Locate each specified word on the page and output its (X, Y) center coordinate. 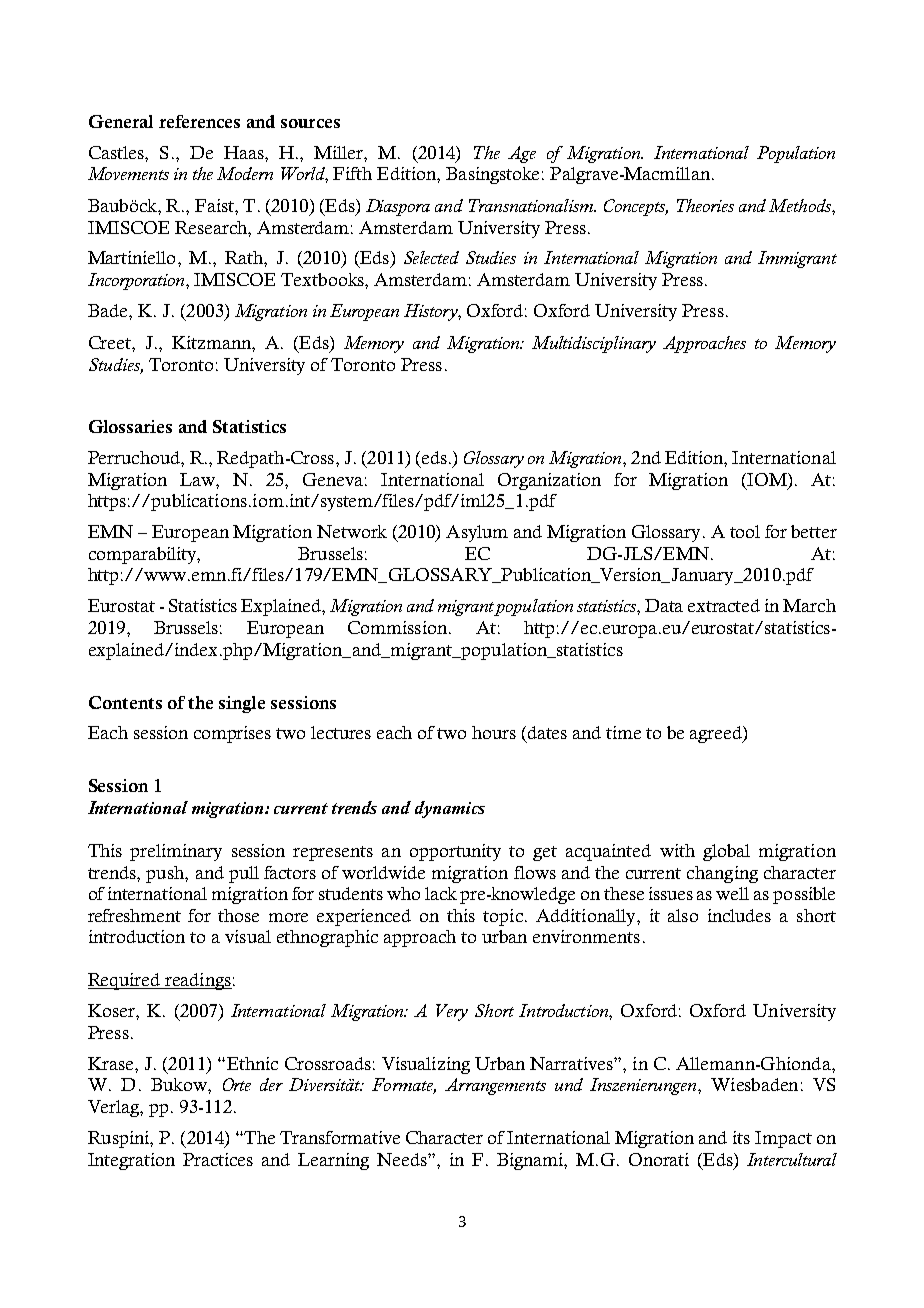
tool (745, 531)
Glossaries (130, 426)
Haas (245, 152)
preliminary (176, 852)
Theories (705, 205)
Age (522, 154)
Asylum (477, 533)
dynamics (450, 809)
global (726, 852)
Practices (218, 1159)
